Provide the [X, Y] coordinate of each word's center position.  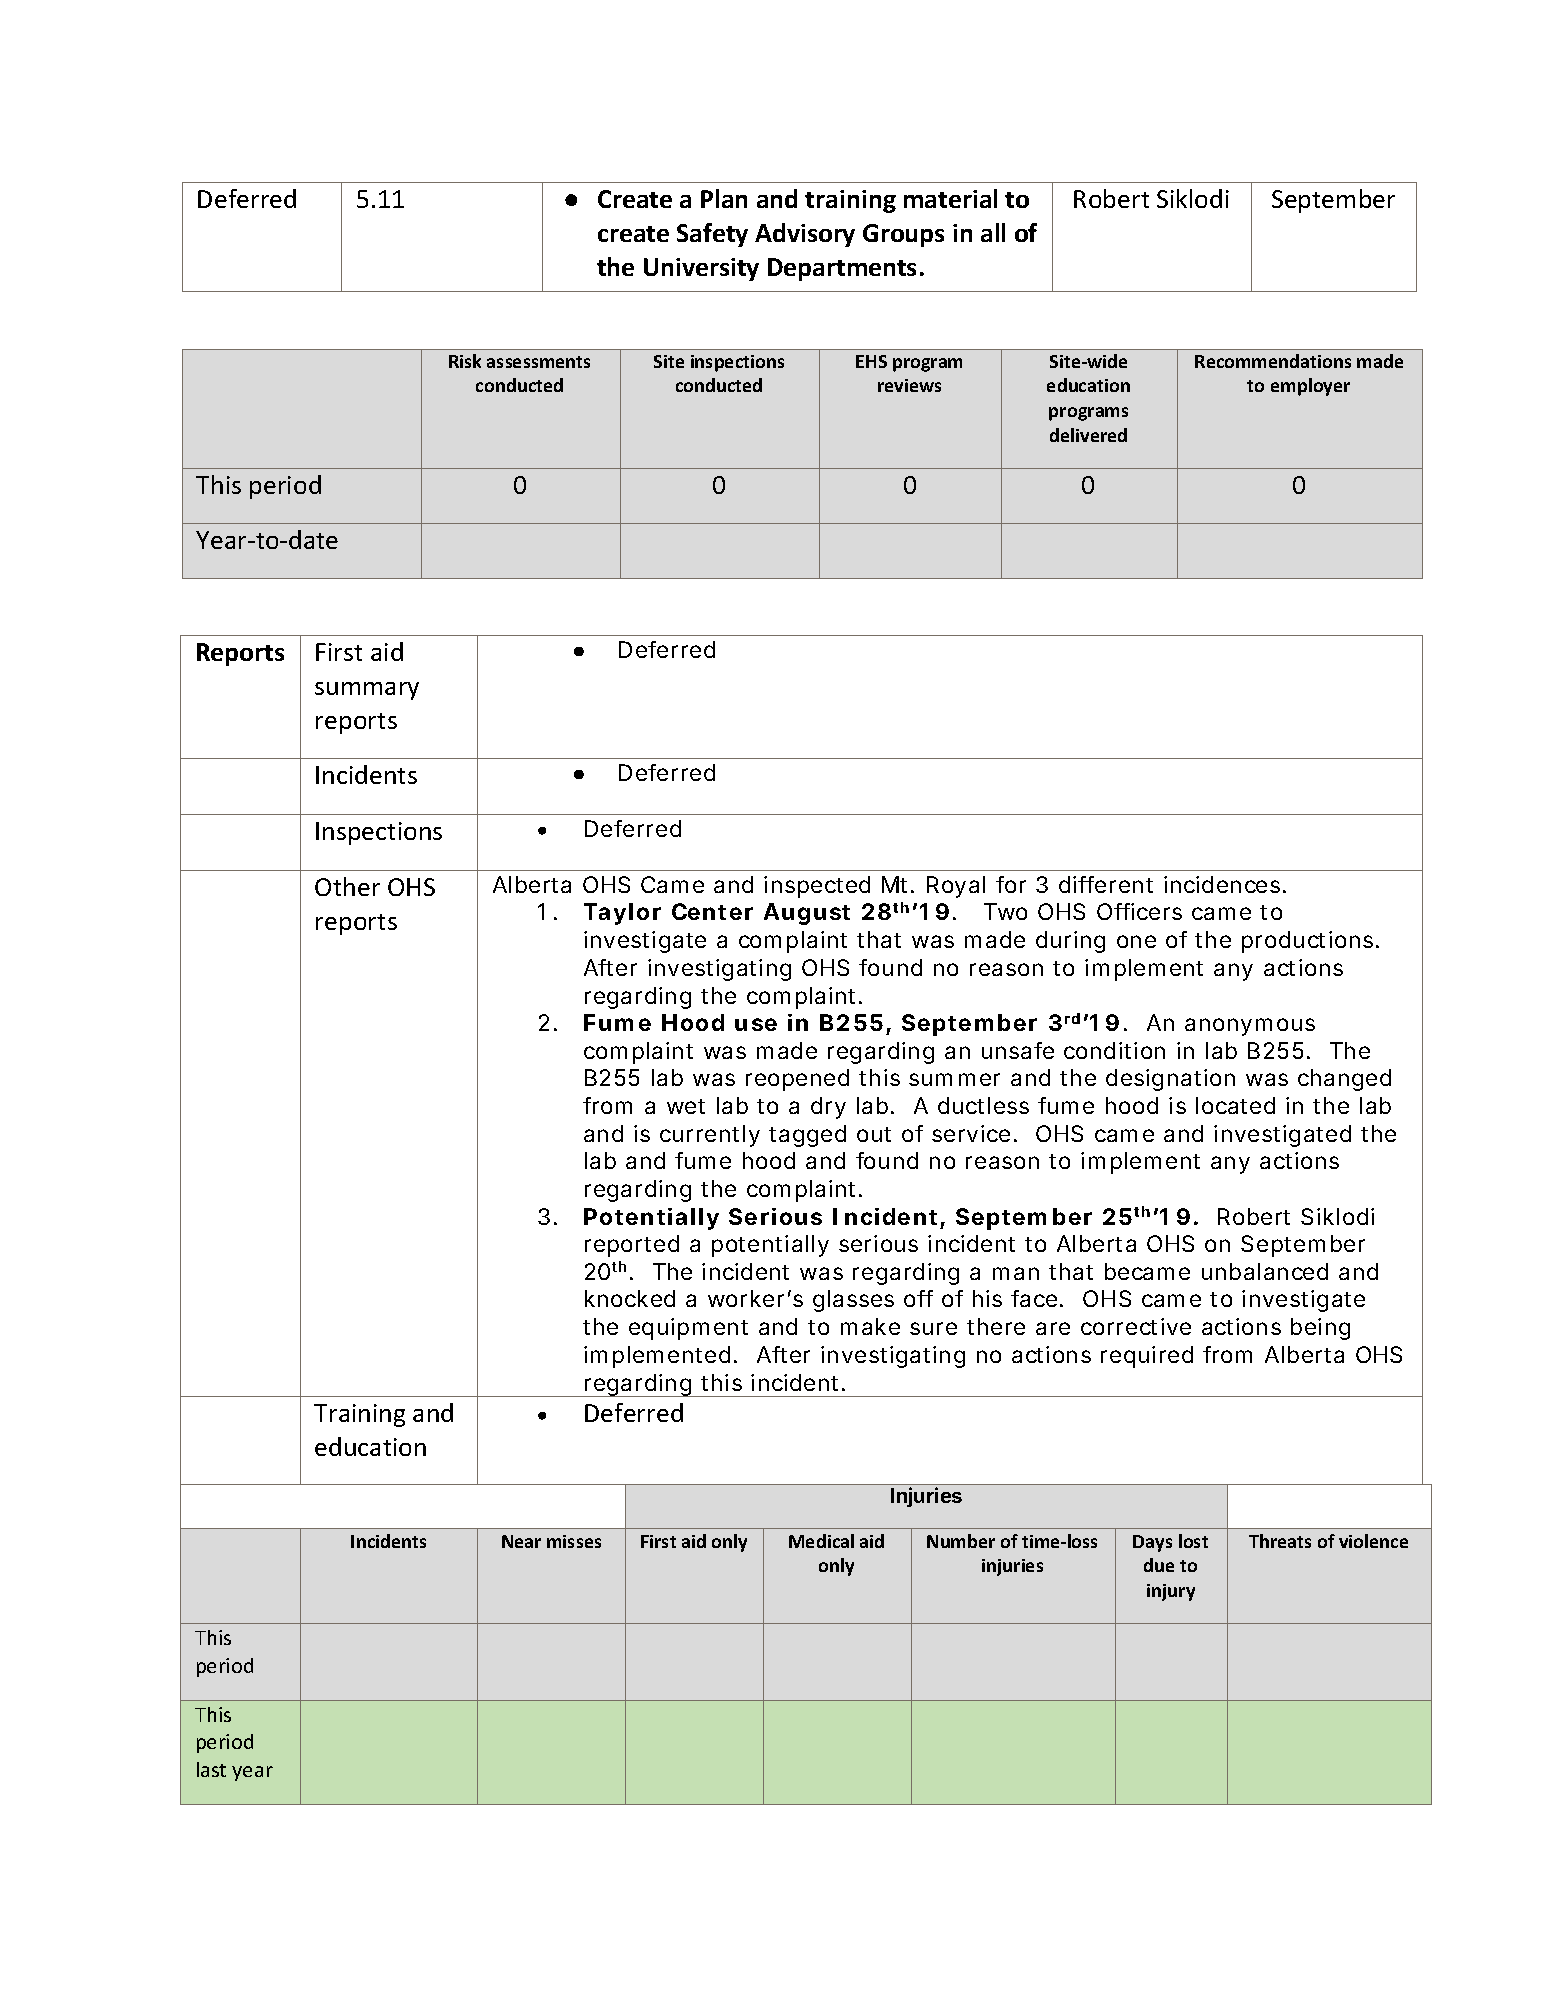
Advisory [805, 235]
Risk [465, 361]
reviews [909, 385]
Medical [821, 1541]
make [870, 1326]
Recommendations [1273, 361]
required [1147, 1357]
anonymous [1250, 1027]
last [211, 1769]
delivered [1088, 435]
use [756, 1024]
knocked [630, 1298]
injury [1171, 1592]
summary [367, 691]
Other [347, 886]
